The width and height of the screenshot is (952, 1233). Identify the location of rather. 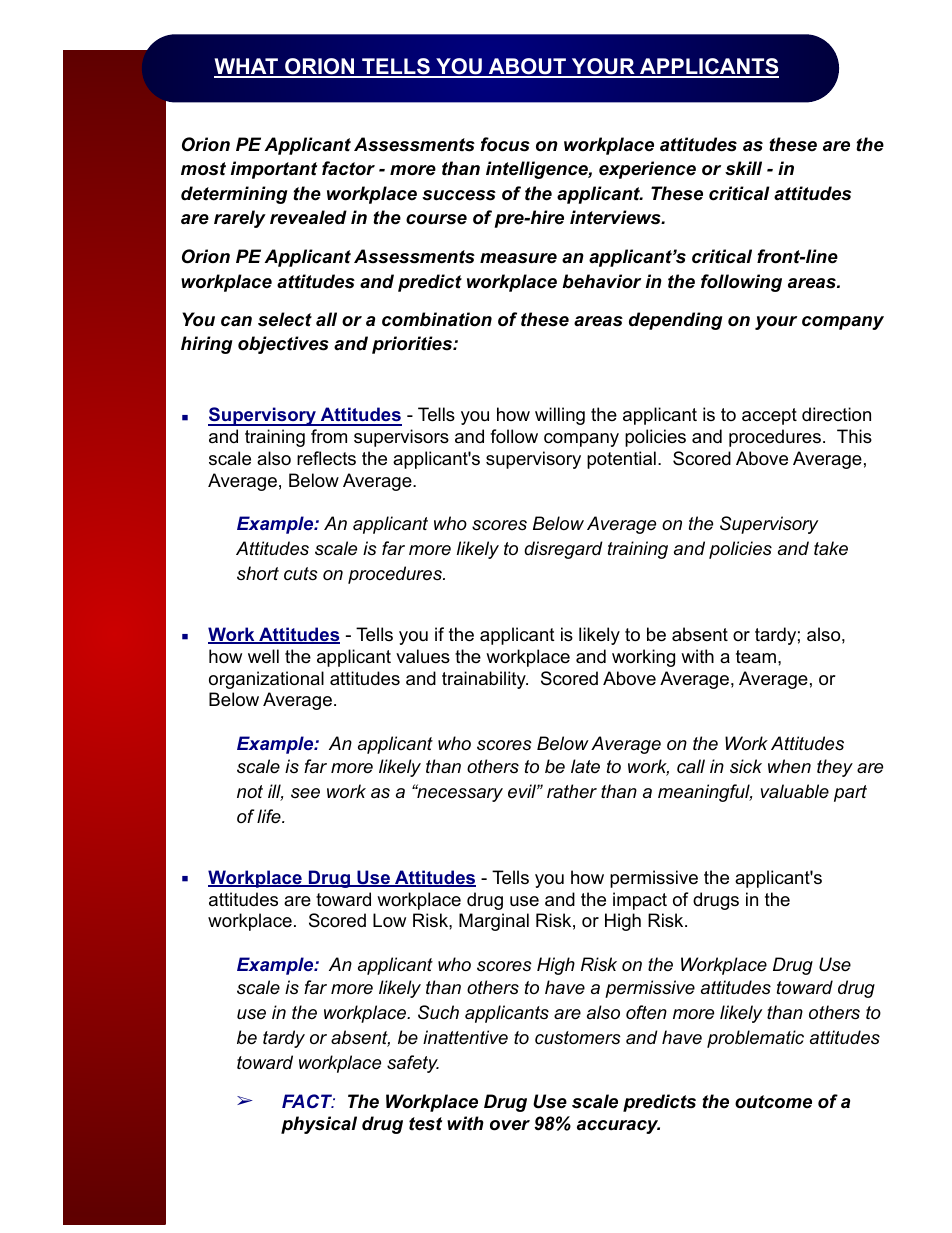
(572, 791).
